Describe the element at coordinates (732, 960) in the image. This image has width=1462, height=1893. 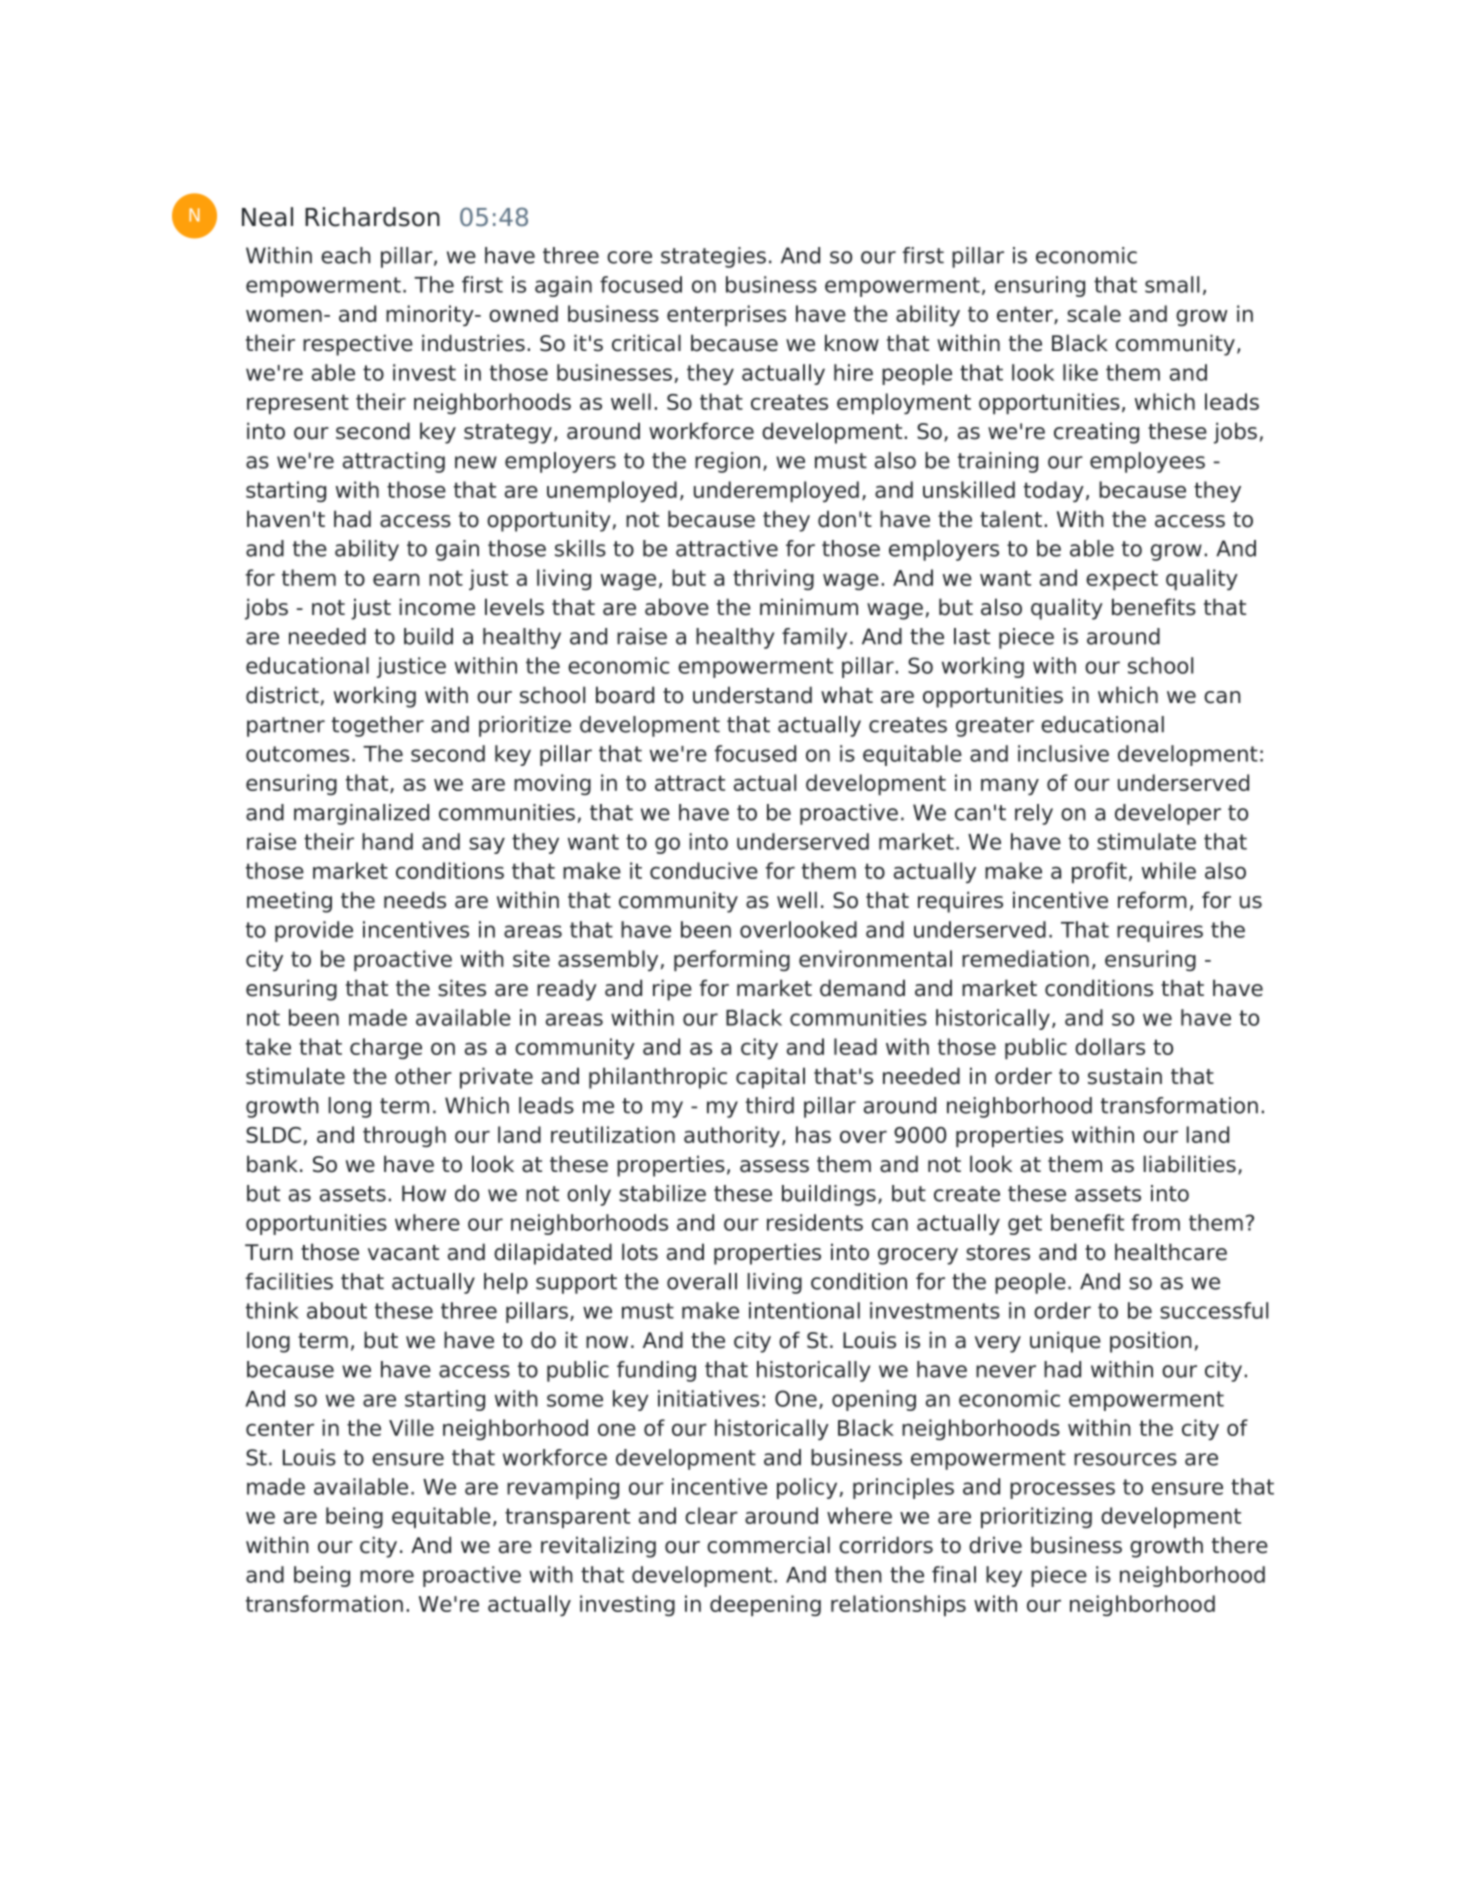
I see `performing` at that location.
